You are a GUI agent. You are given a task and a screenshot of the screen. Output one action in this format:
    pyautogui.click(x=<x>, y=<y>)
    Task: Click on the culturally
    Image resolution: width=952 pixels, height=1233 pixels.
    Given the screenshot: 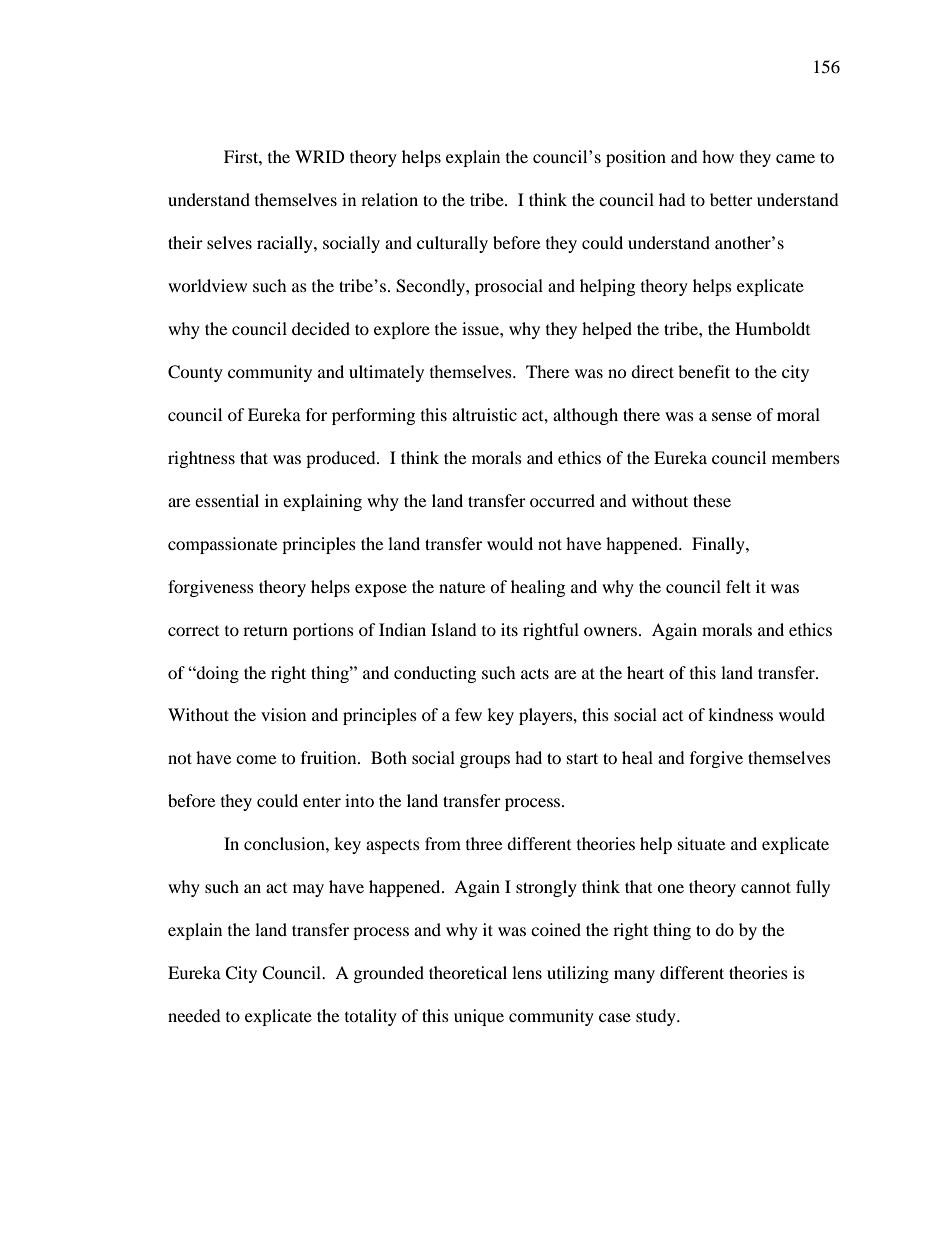 What is the action you would take?
    pyautogui.click(x=452, y=244)
